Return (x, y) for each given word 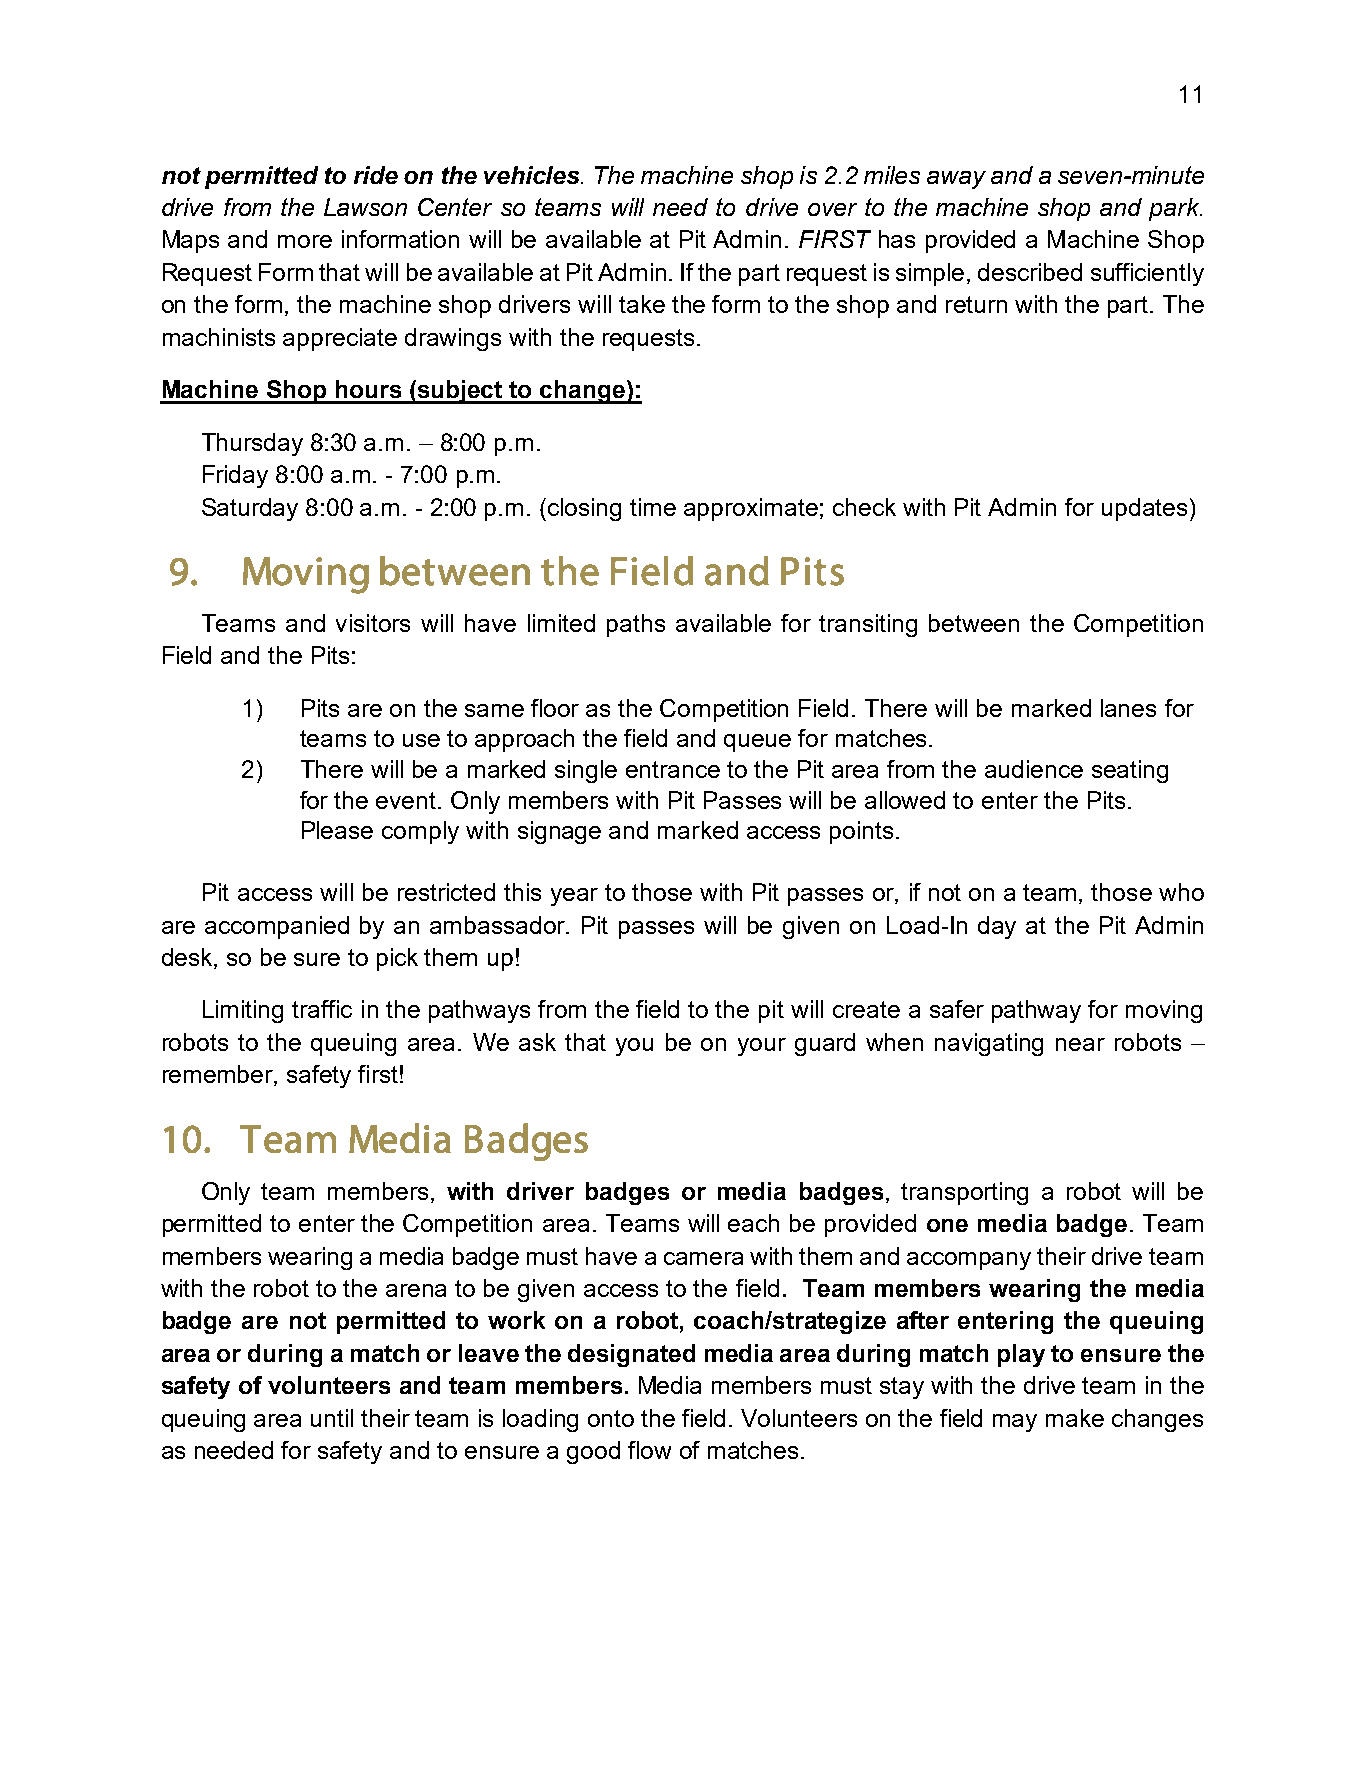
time (653, 507)
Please (337, 830)
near (1080, 1044)
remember (219, 1075)
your (762, 1047)
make (1075, 1418)
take (642, 304)
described (1030, 272)
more (305, 241)
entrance (673, 769)
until (332, 1418)
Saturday (250, 509)
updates (1144, 509)
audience (1034, 769)
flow (649, 1450)
